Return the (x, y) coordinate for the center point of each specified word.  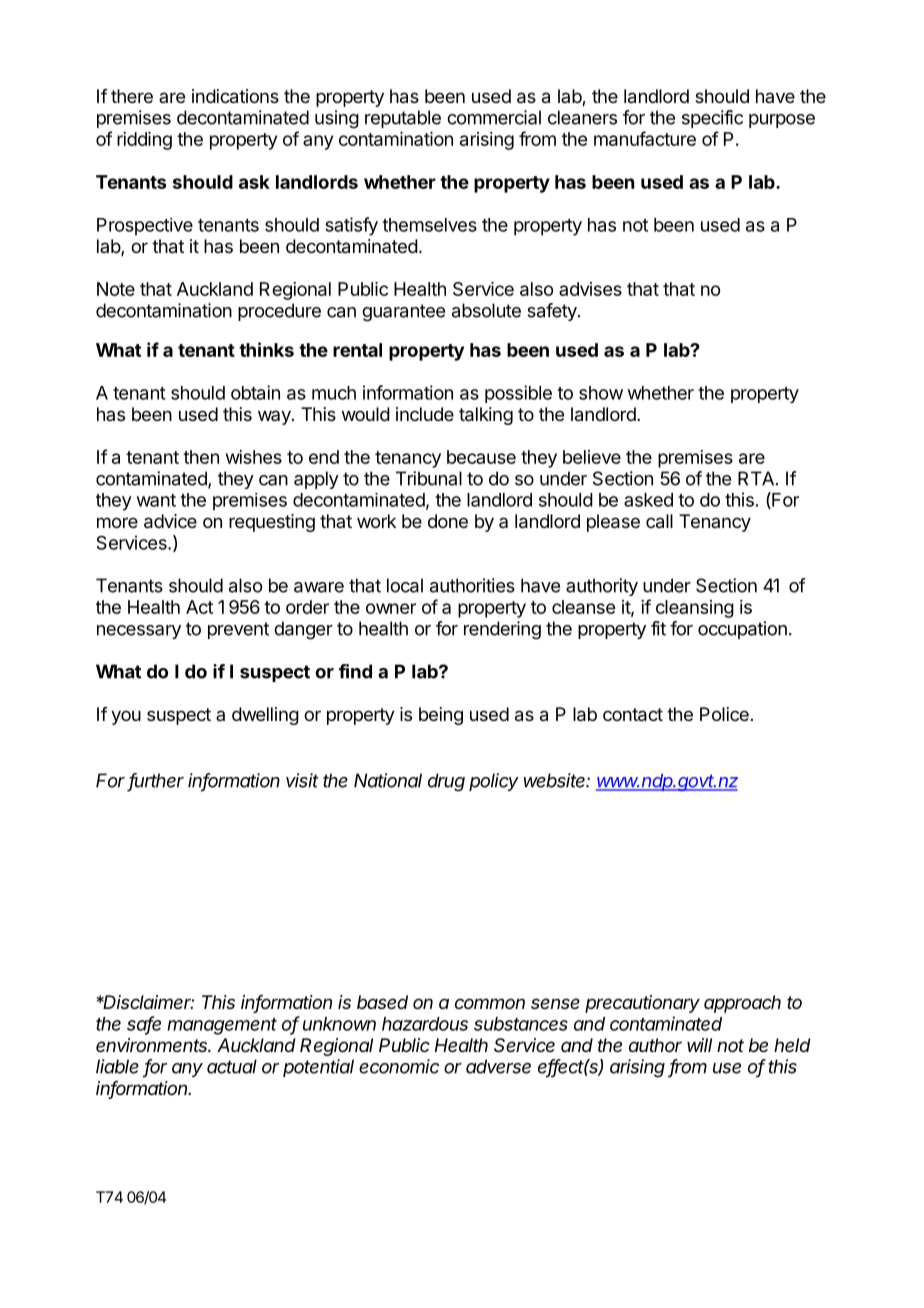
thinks (266, 349)
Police (724, 714)
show (601, 393)
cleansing (695, 609)
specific (712, 119)
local (405, 585)
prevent (238, 630)
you (126, 717)
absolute (486, 310)
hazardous (425, 1024)
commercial (494, 117)
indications (235, 96)
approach (742, 1004)
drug (446, 782)
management (222, 1026)
